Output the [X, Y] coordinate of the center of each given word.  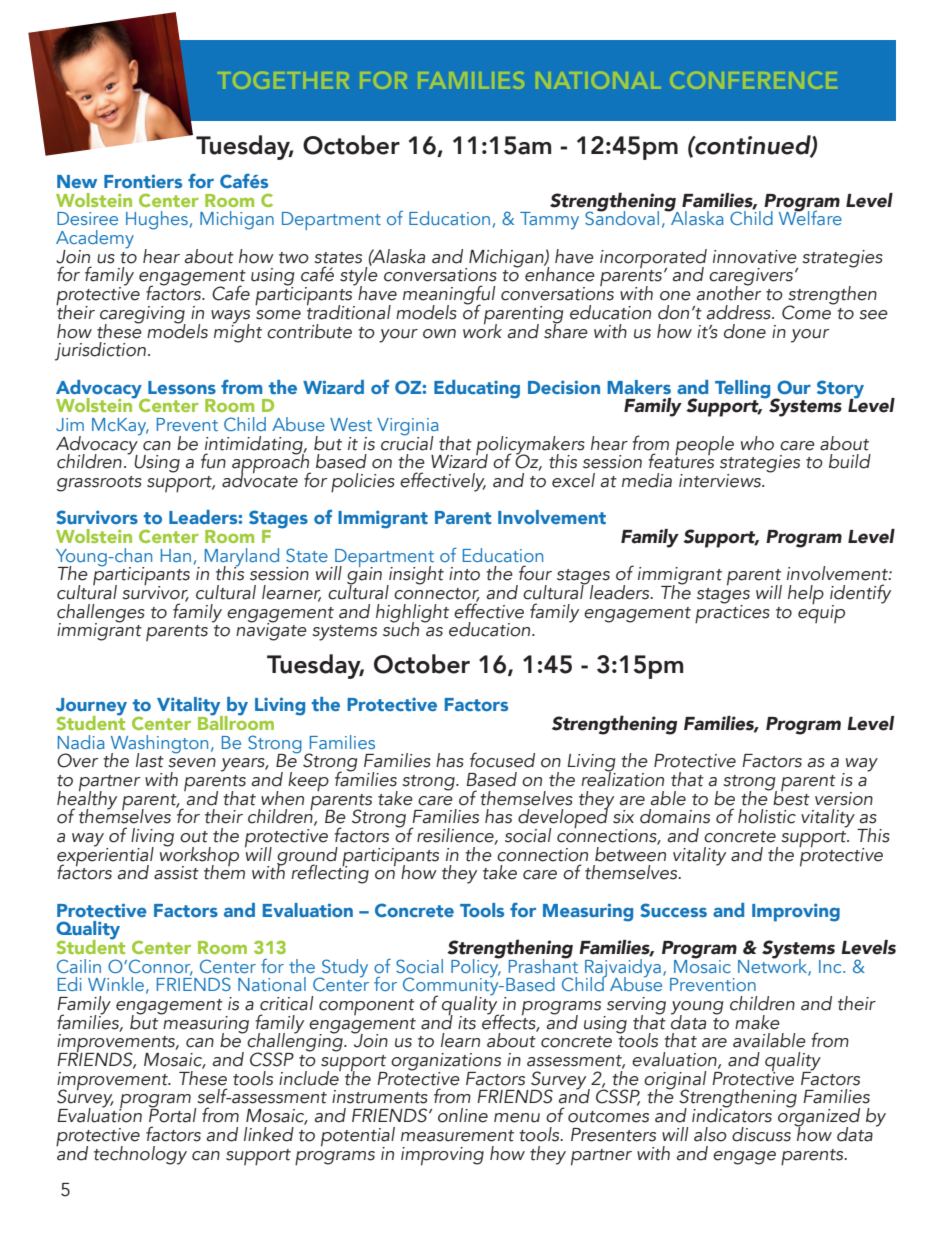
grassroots [99, 484]
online [463, 1115]
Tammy [549, 221]
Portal [172, 1114]
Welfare [810, 217]
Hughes [157, 220]
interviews [721, 481]
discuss [761, 1134]
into [464, 574]
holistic [767, 816]
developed [563, 819]
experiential [105, 856]
